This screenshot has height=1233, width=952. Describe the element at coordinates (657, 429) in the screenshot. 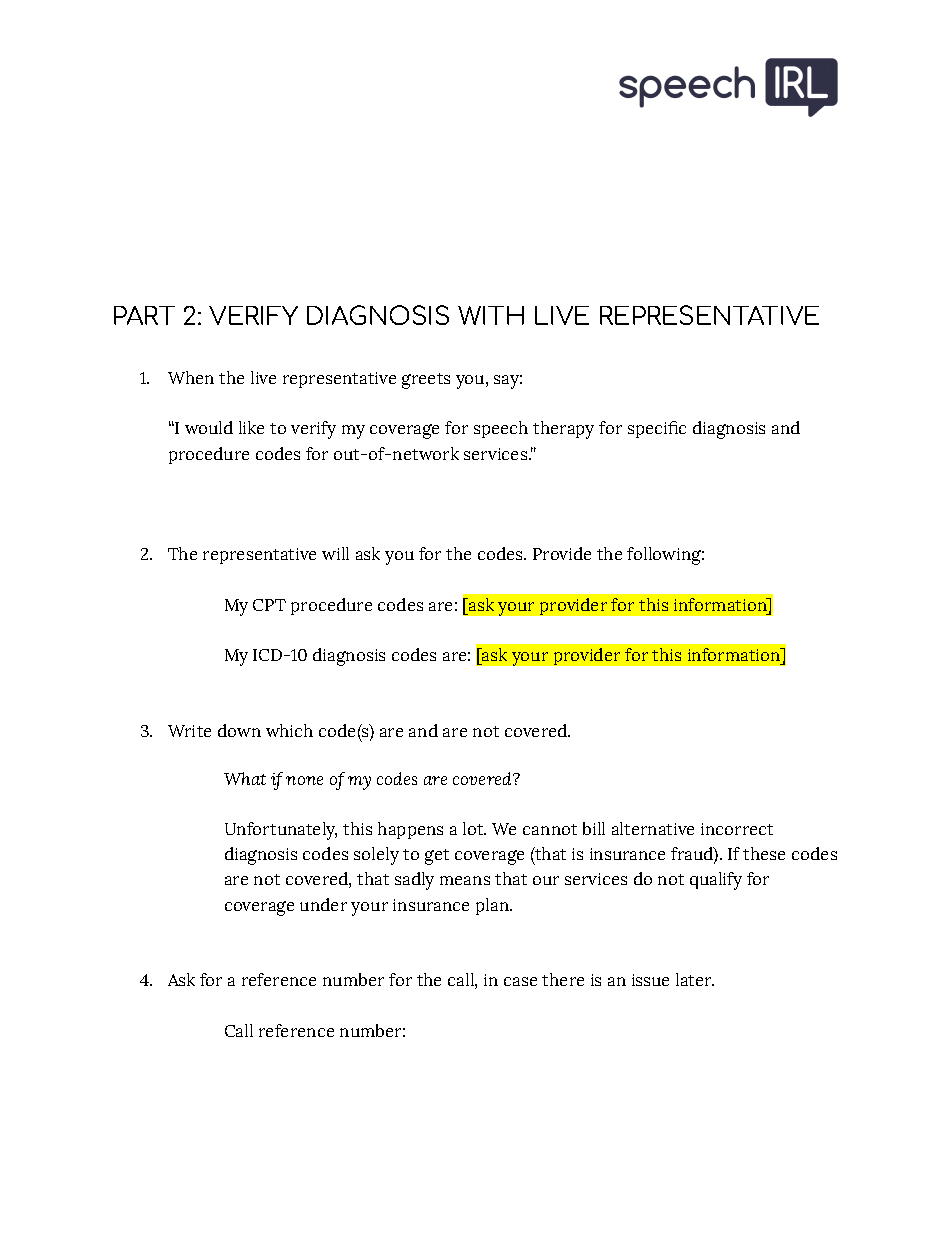

I see `specific` at that location.
